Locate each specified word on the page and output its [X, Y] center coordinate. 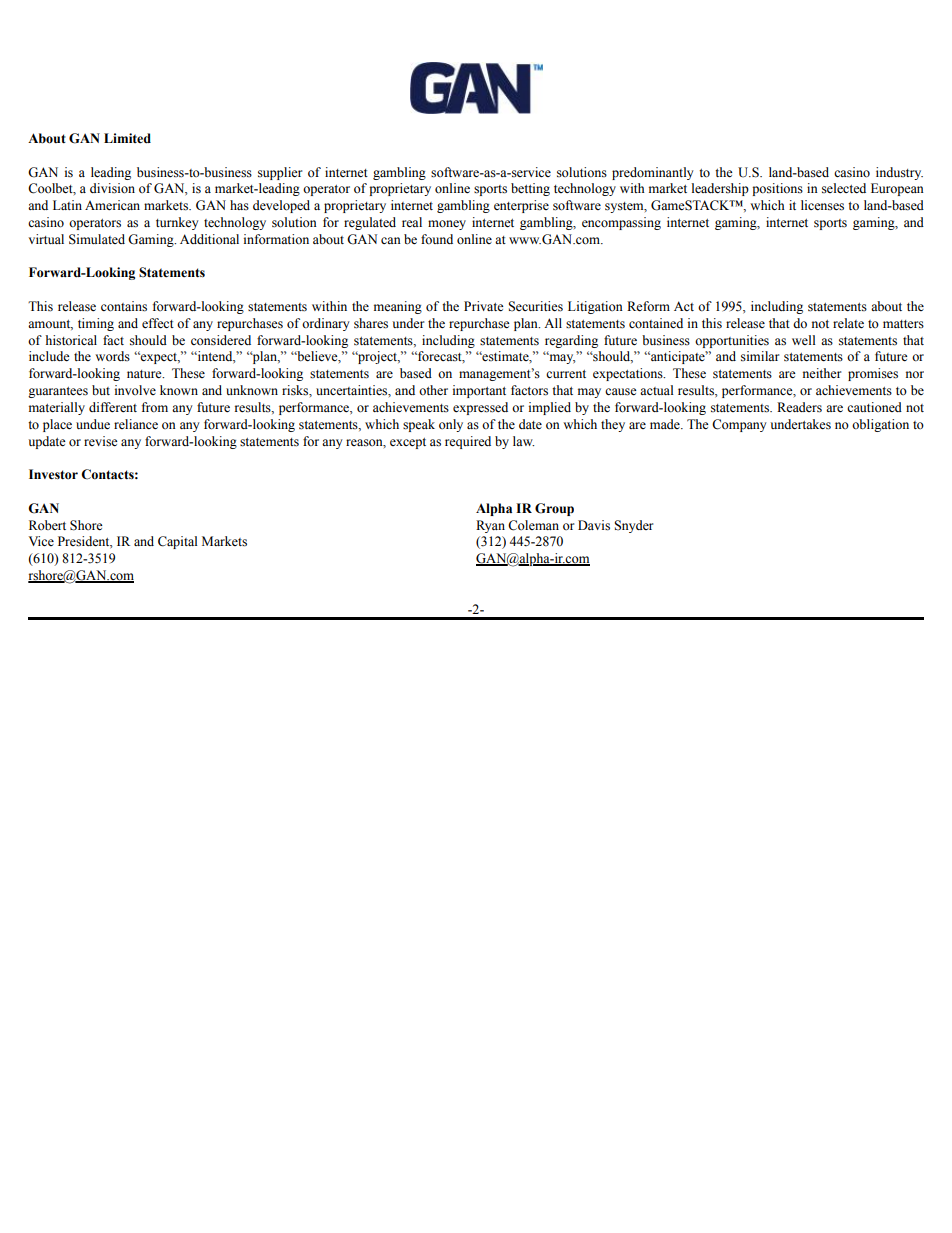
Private [484, 306]
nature [145, 374]
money [447, 225]
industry [899, 173]
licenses [822, 205]
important [479, 391]
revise [101, 441]
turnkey [177, 223]
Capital [178, 542]
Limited [127, 138]
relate [848, 323]
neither [822, 373]
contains [124, 306]
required [468, 442]
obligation [880, 425]
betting [530, 189]
